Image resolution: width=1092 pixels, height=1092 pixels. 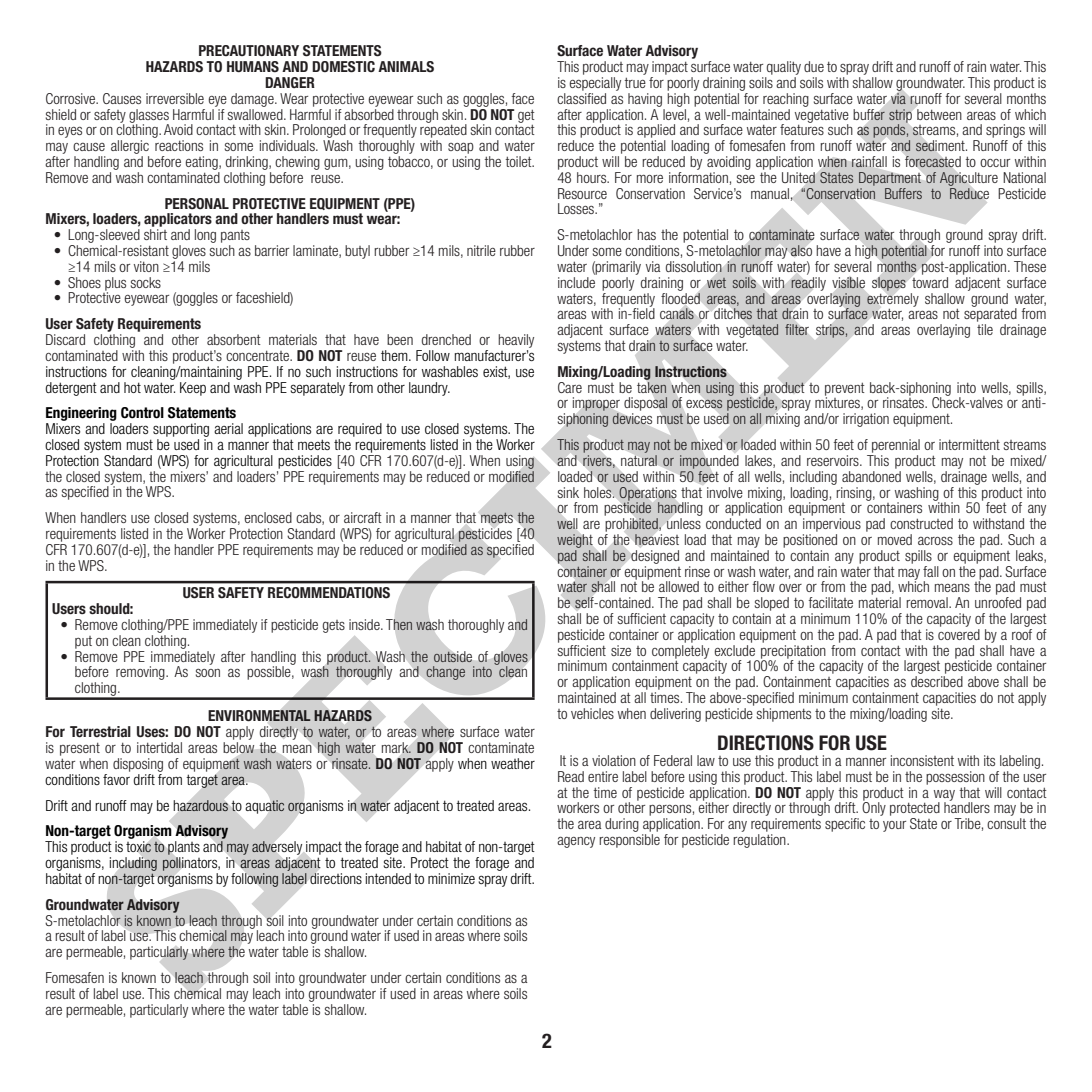 What do you see at coordinates (576, 842) in the screenshot?
I see `agency` at bounding box center [576, 842].
